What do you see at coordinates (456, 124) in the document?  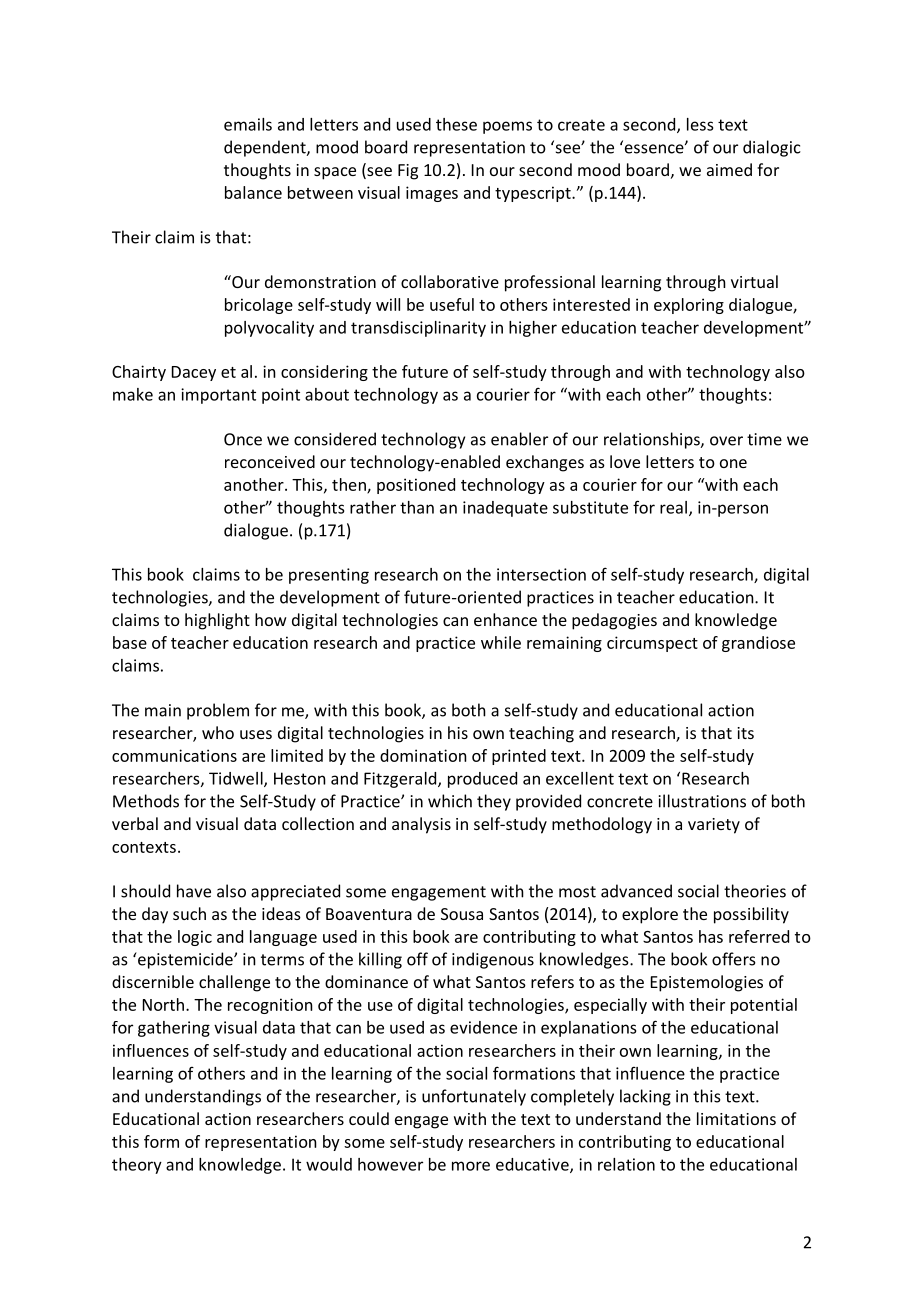 I see `these` at bounding box center [456, 124].
